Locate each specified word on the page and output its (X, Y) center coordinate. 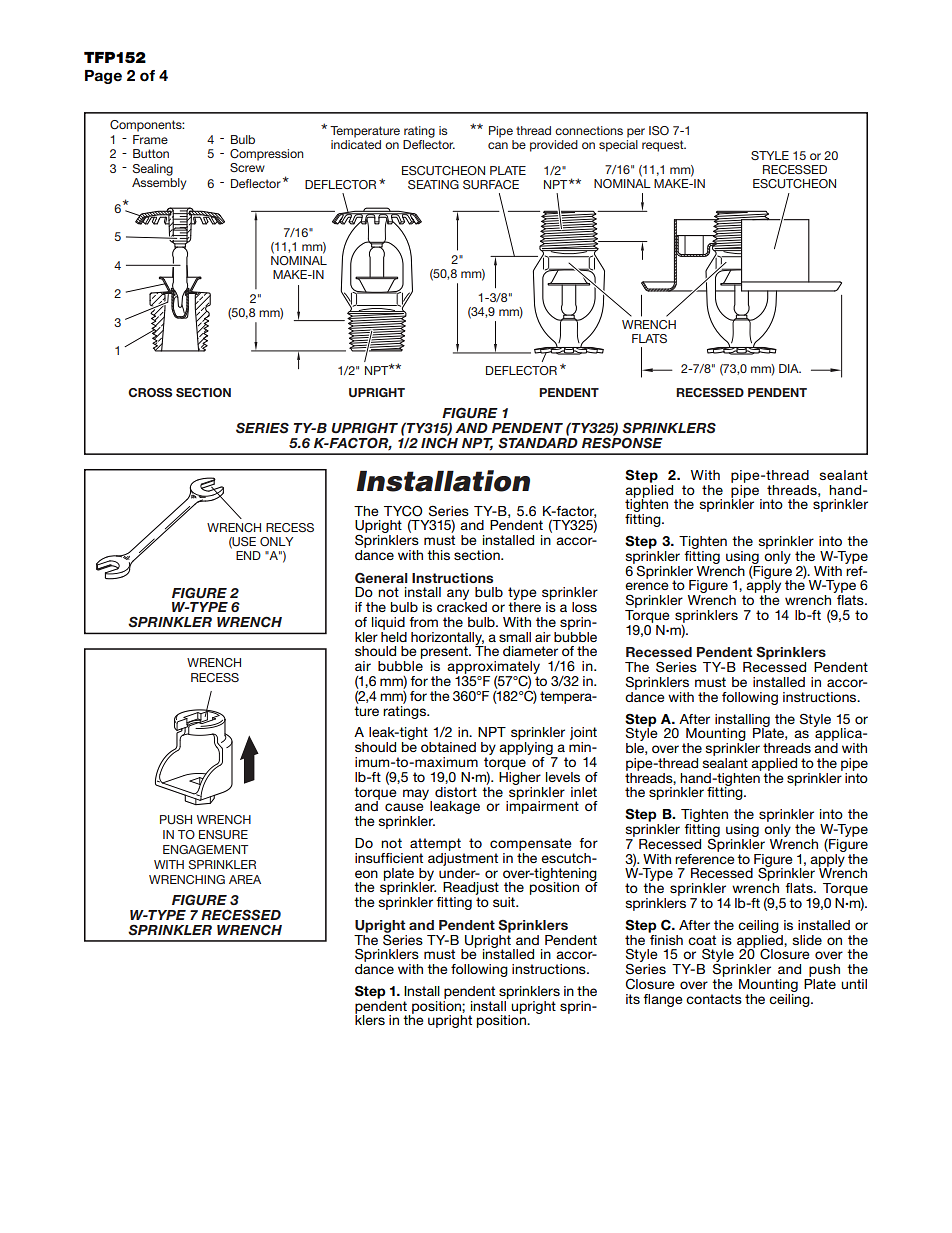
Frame (150, 139)
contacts (714, 999)
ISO (659, 130)
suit (505, 902)
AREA (245, 879)
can (498, 145)
